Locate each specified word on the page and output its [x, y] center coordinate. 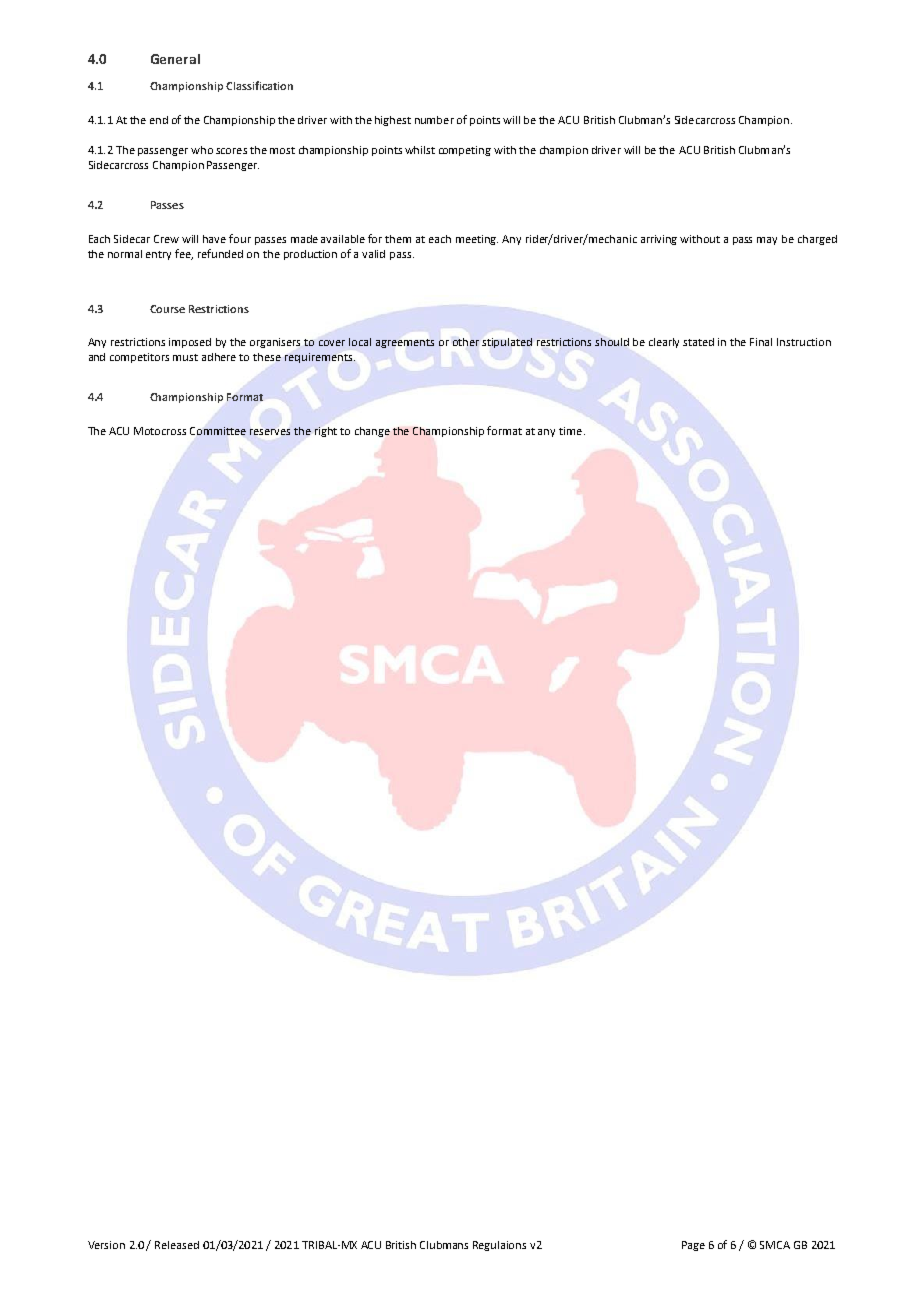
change [372, 432]
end [159, 120]
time [570, 431]
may [767, 241]
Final [761, 342]
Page [693, 1246]
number [434, 120]
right [326, 432]
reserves [270, 432]
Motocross [160, 431]
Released [177, 1245]
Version [106, 1245]
